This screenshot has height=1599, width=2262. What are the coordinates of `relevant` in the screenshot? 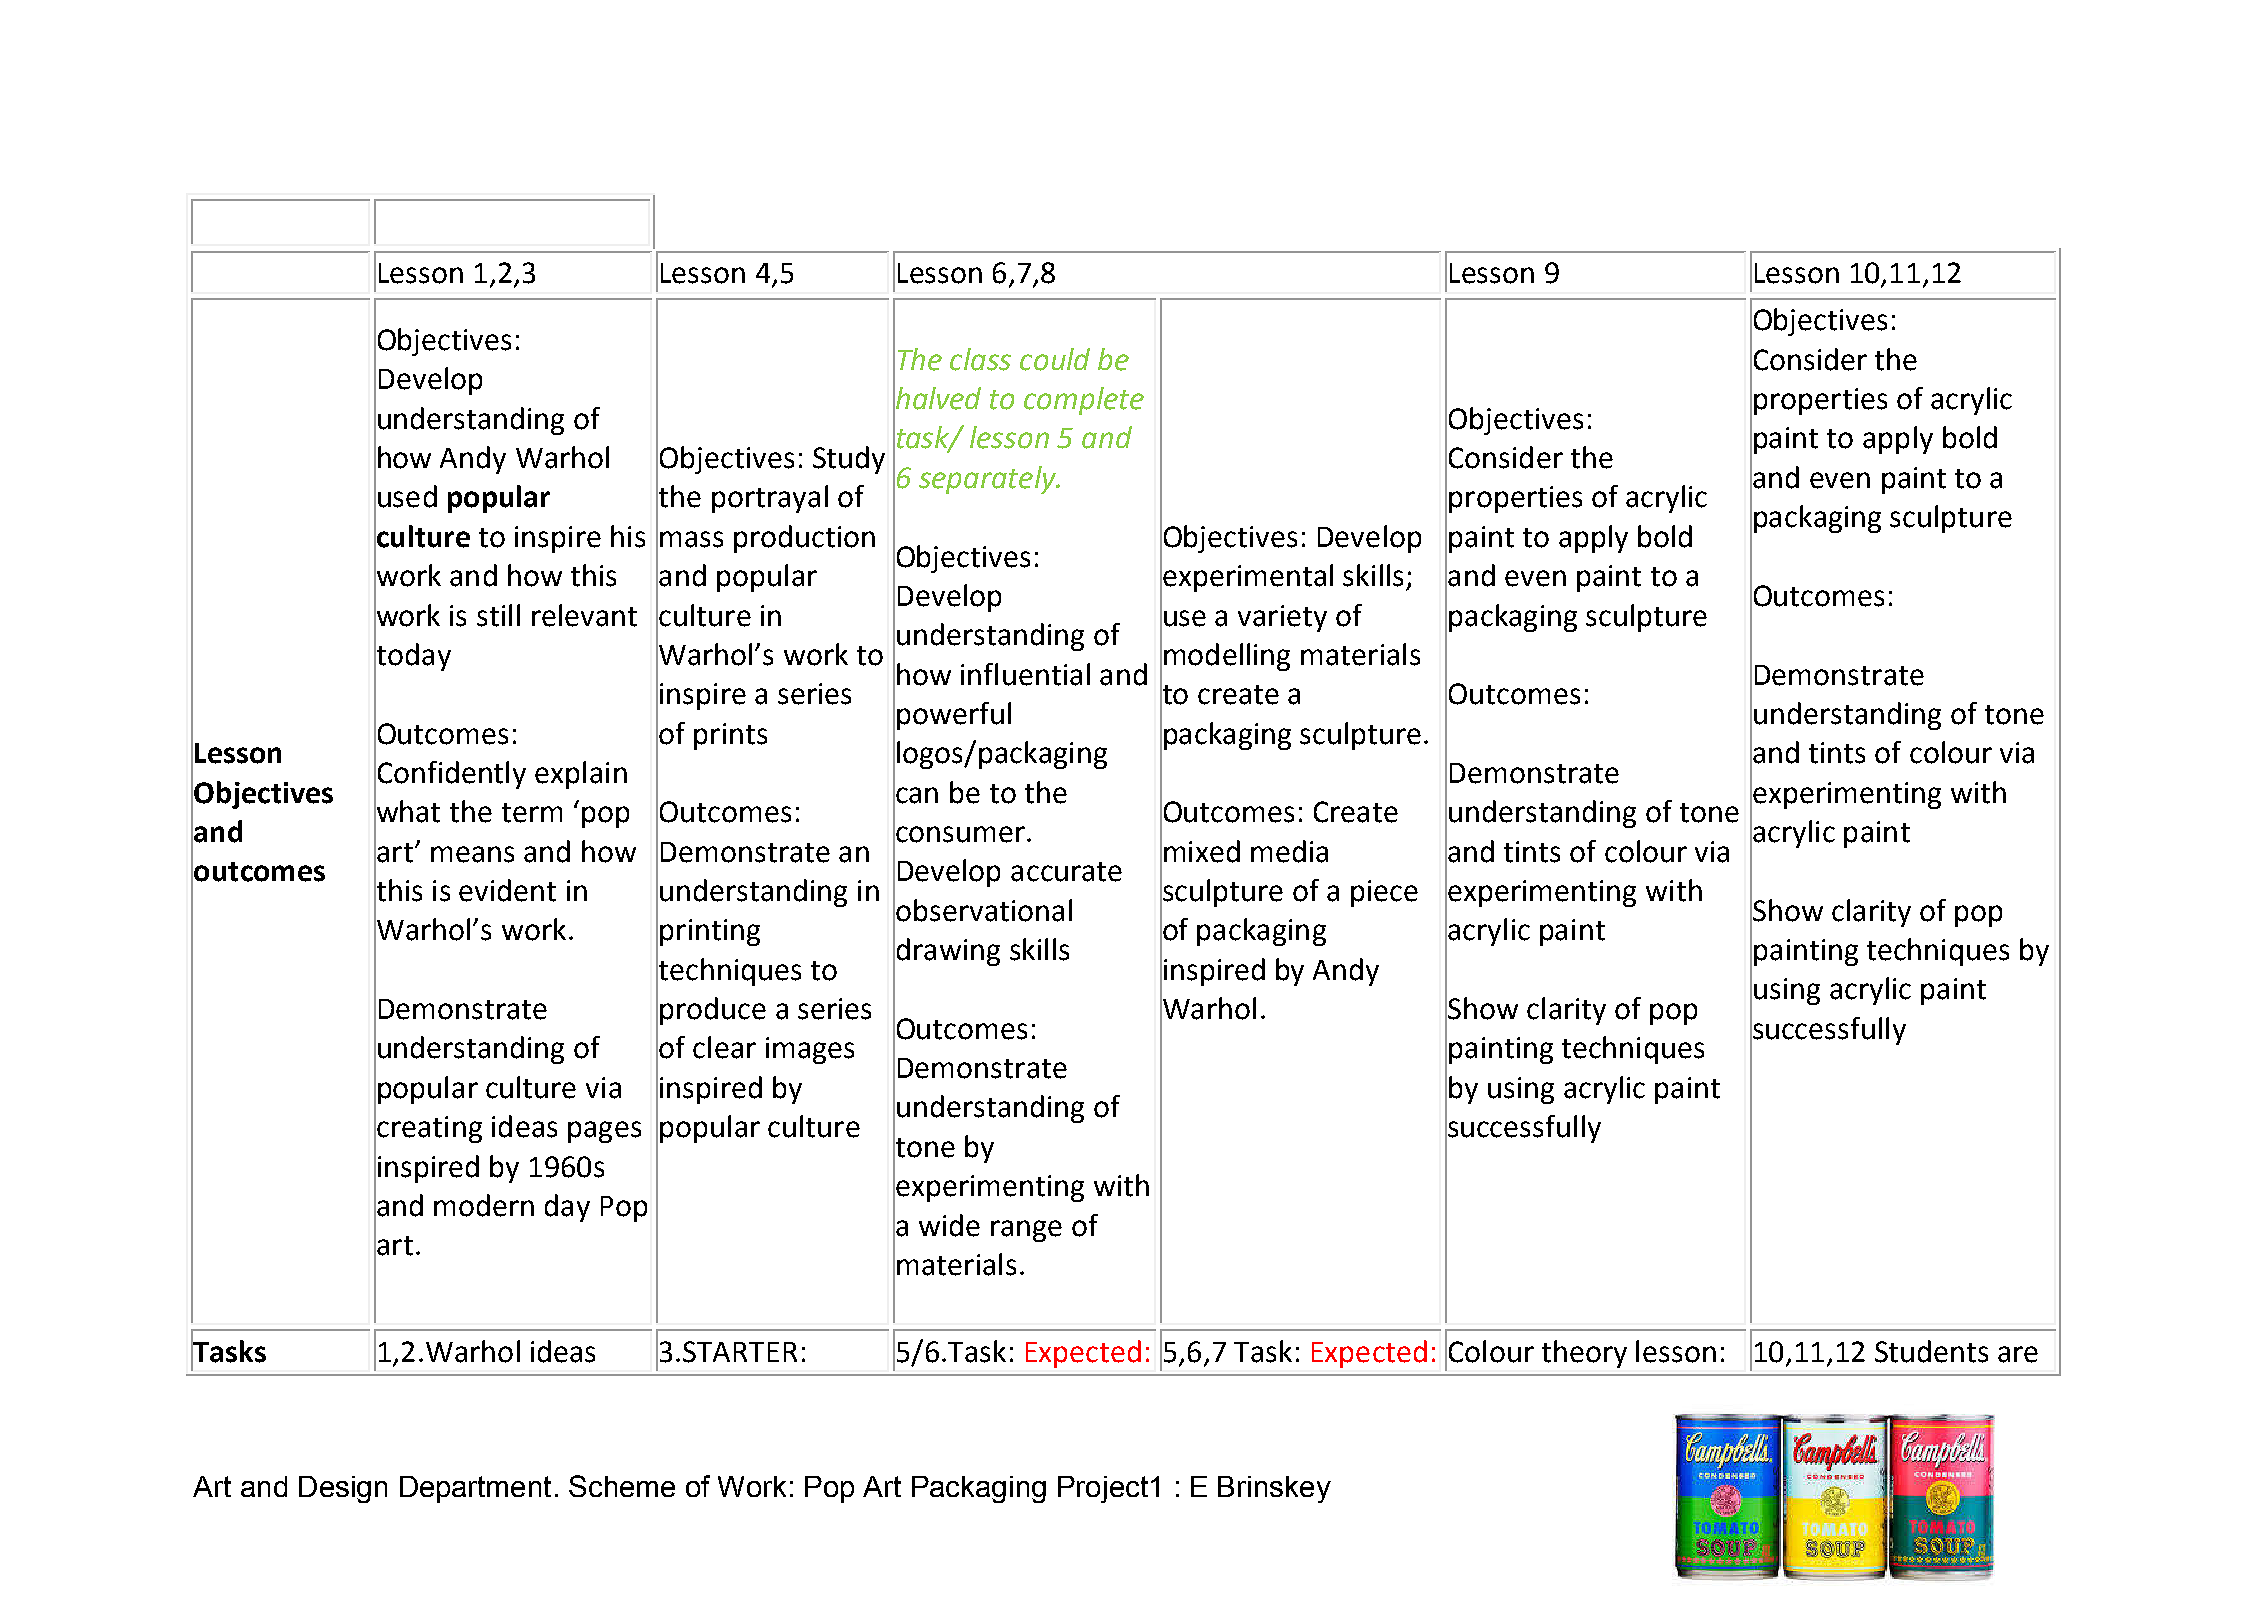 It's located at (584, 615).
